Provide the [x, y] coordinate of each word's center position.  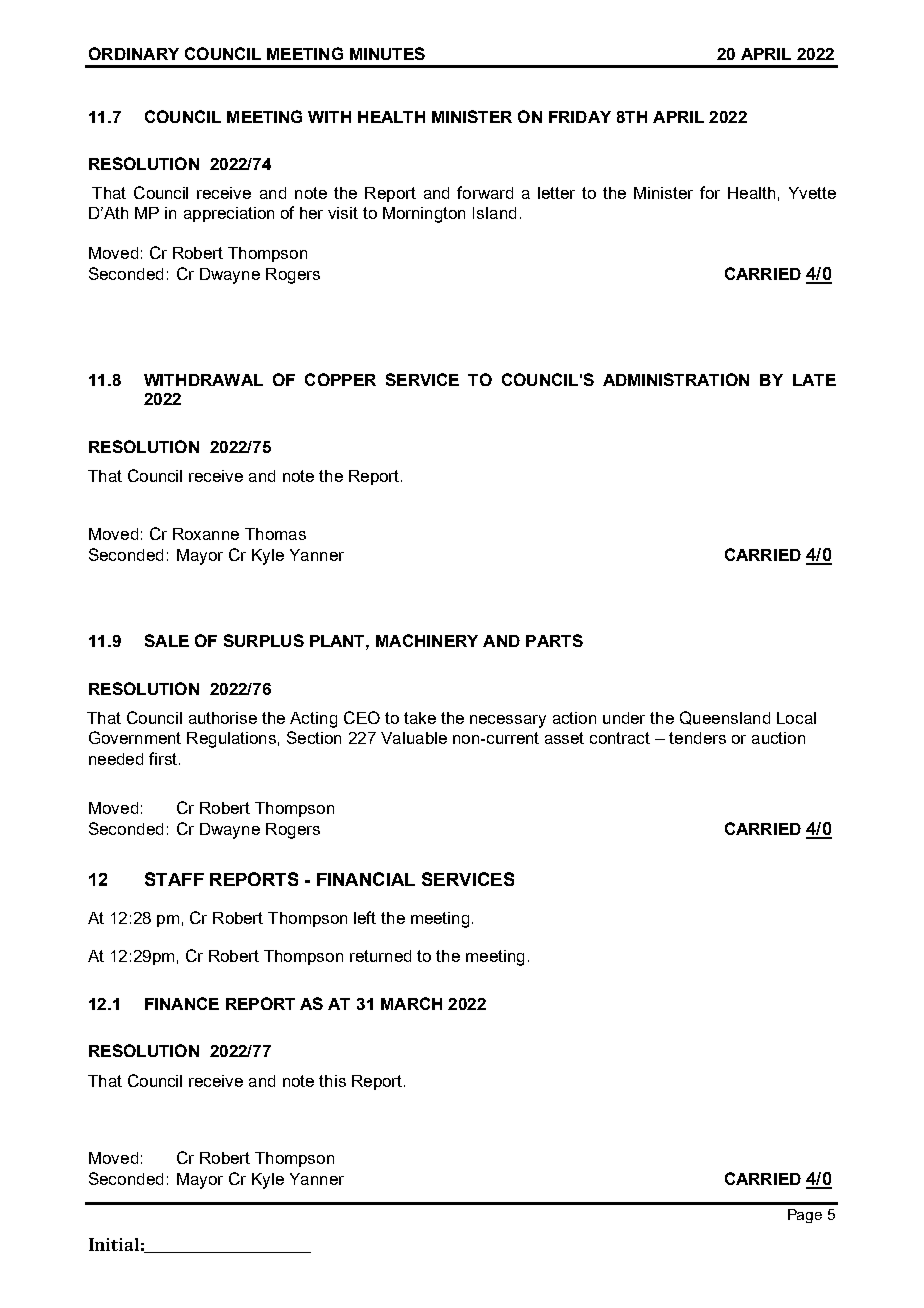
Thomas [275, 534]
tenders [697, 738]
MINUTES [387, 53]
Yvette [812, 193]
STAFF [174, 879]
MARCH [411, 1003]
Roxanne [206, 534]
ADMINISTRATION [676, 379]
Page [805, 1216]
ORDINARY [134, 53]
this [332, 1081]
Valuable [414, 738]
